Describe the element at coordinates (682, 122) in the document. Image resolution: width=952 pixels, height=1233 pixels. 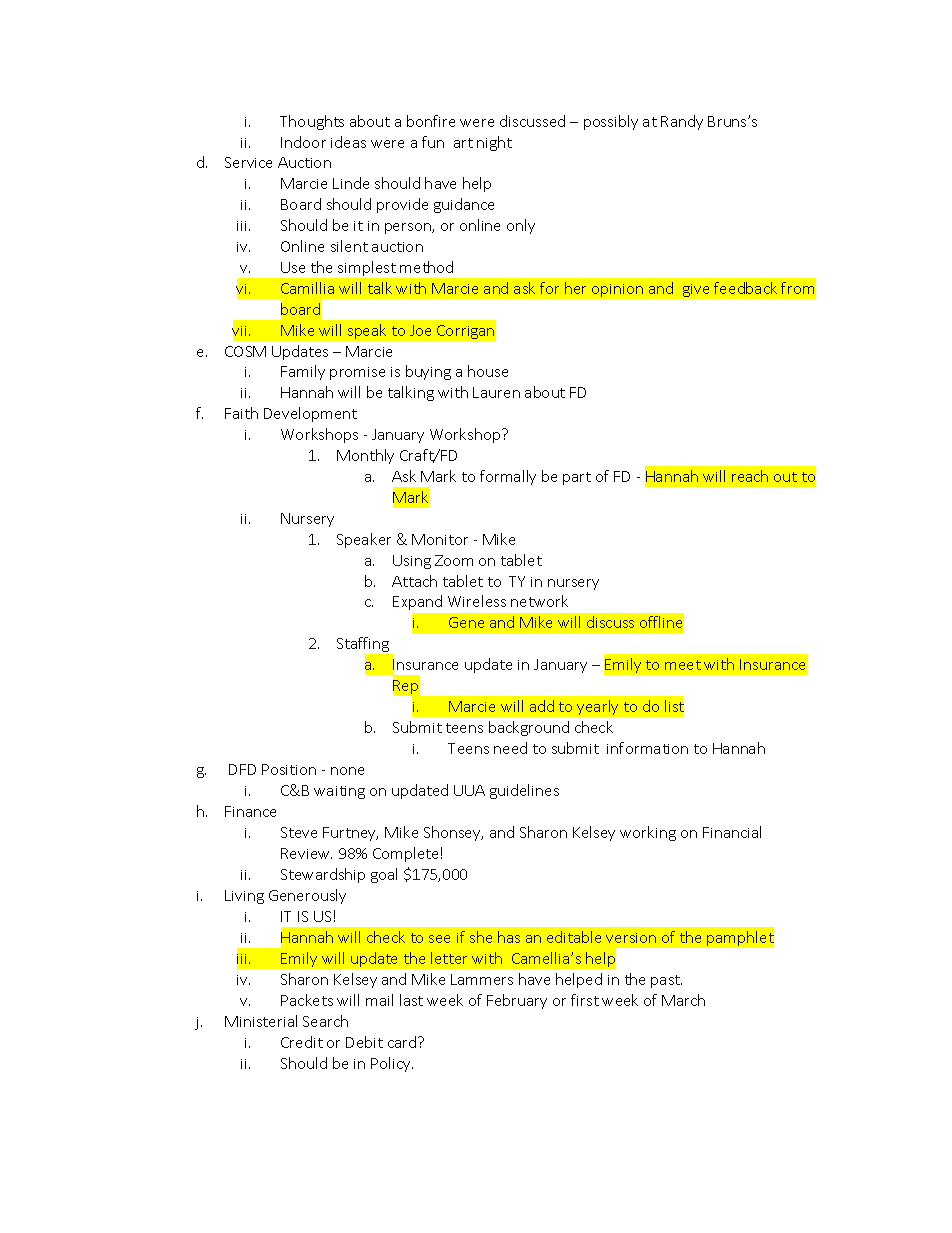
I see `Randy` at that location.
